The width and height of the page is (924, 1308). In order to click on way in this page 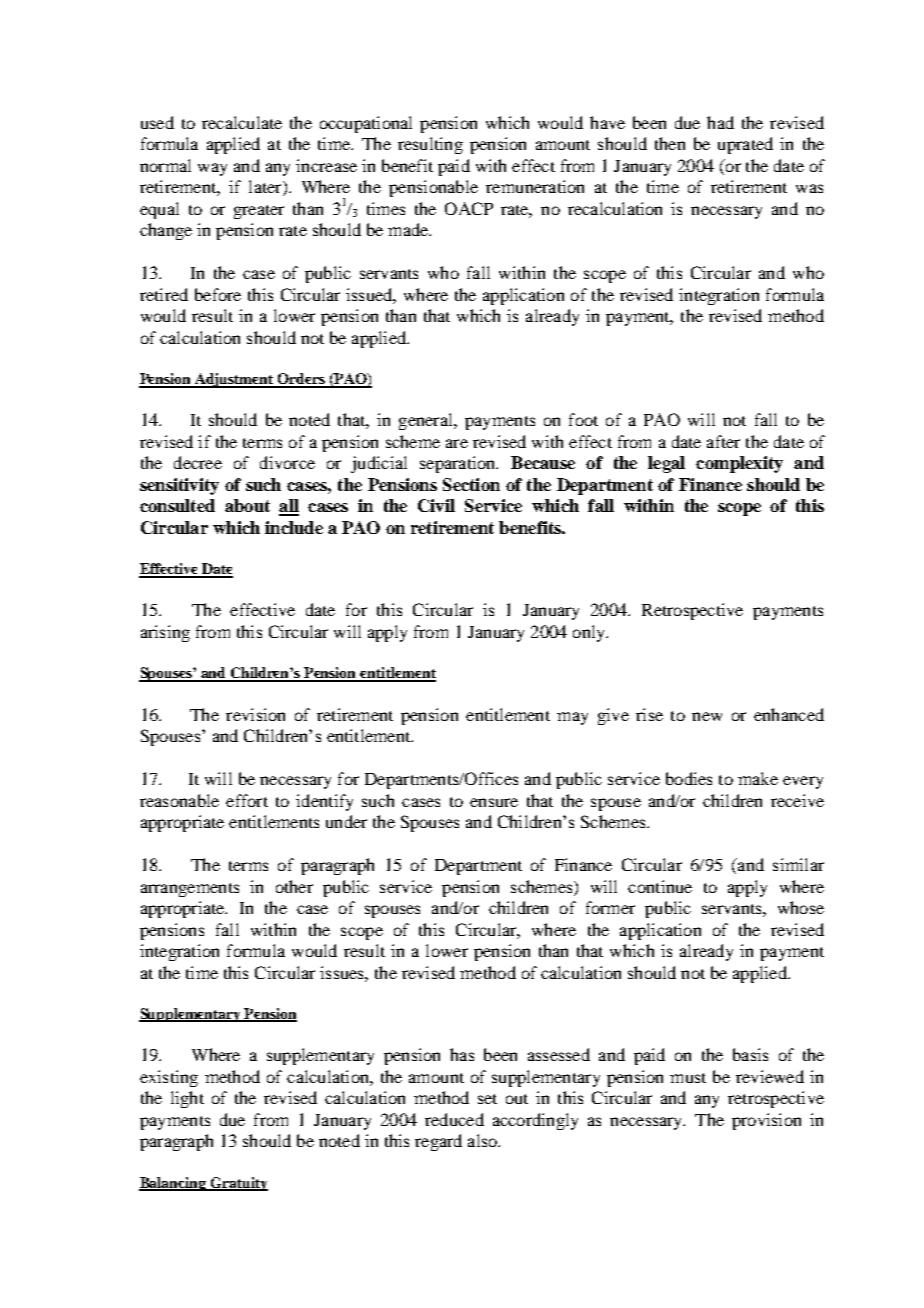, I will do `click(212, 169)`.
